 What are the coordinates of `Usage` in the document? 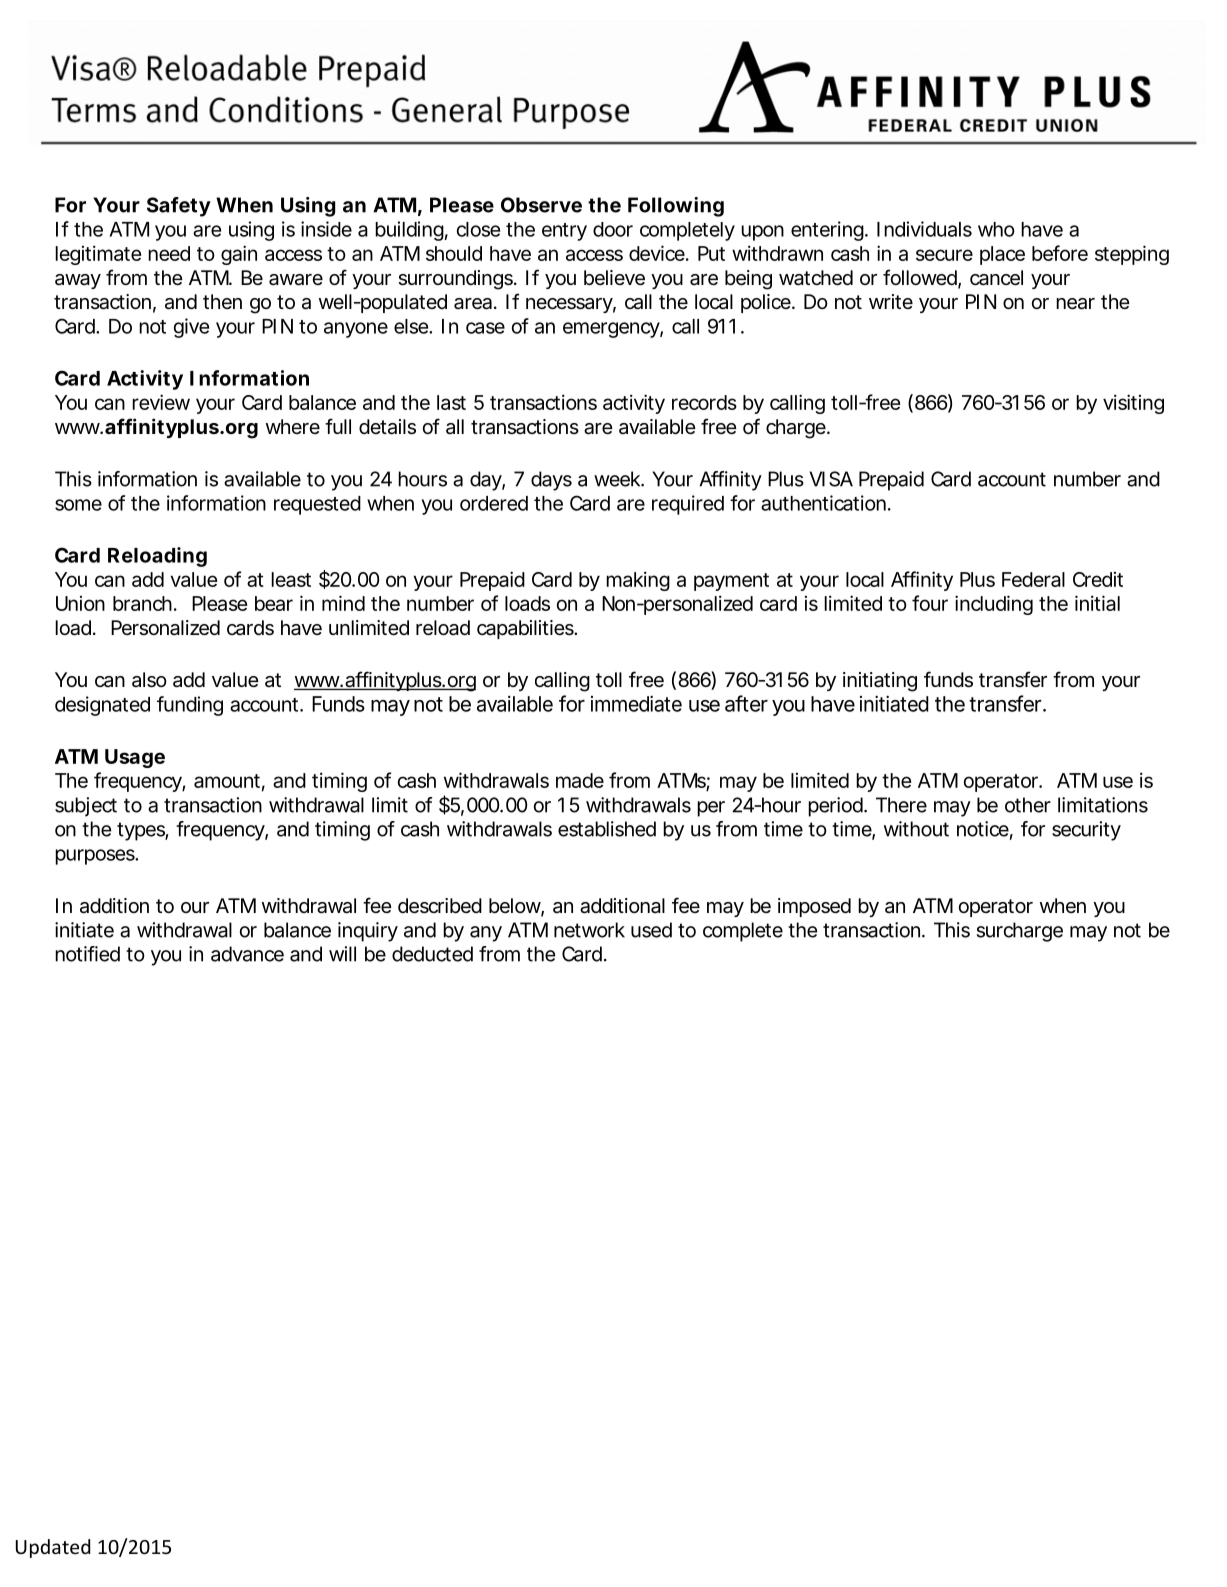 It's located at (135, 758).
